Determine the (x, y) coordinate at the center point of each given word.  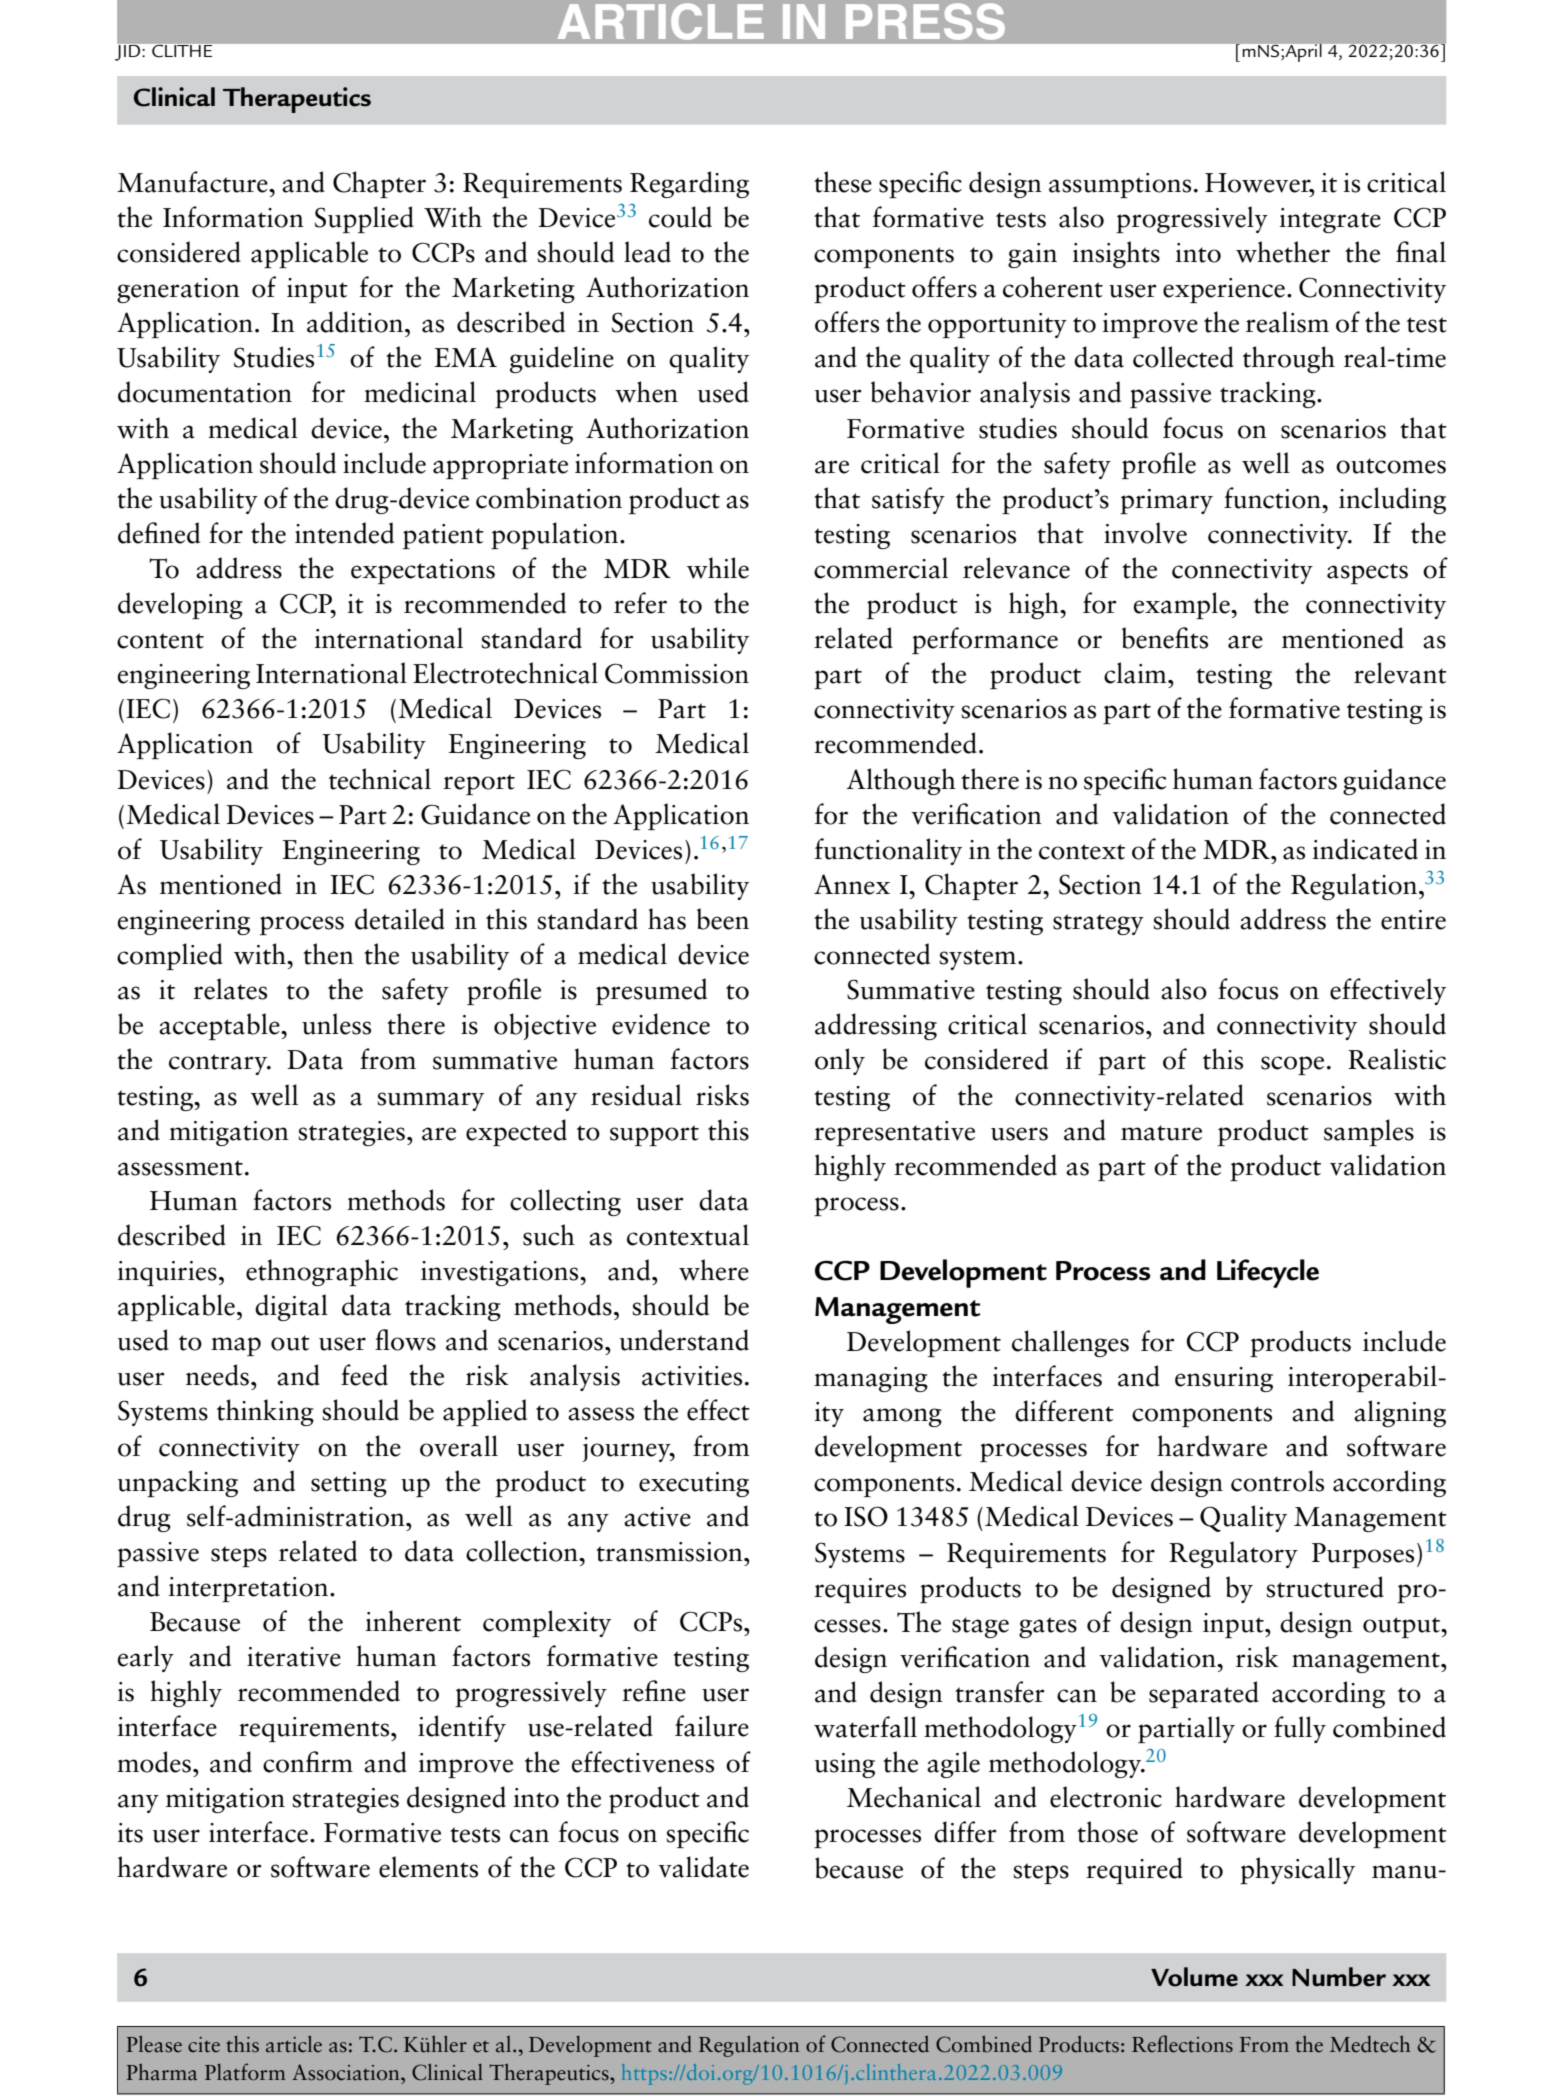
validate (704, 1867)
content (160, 641)
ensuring (1224, 1379)
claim (1136, 673)
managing (871, 1379)
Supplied (364, 219)
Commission (677, 673)
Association (347, 2072)
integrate (1330, 220)
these (843, 182)
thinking (265, 1412)
